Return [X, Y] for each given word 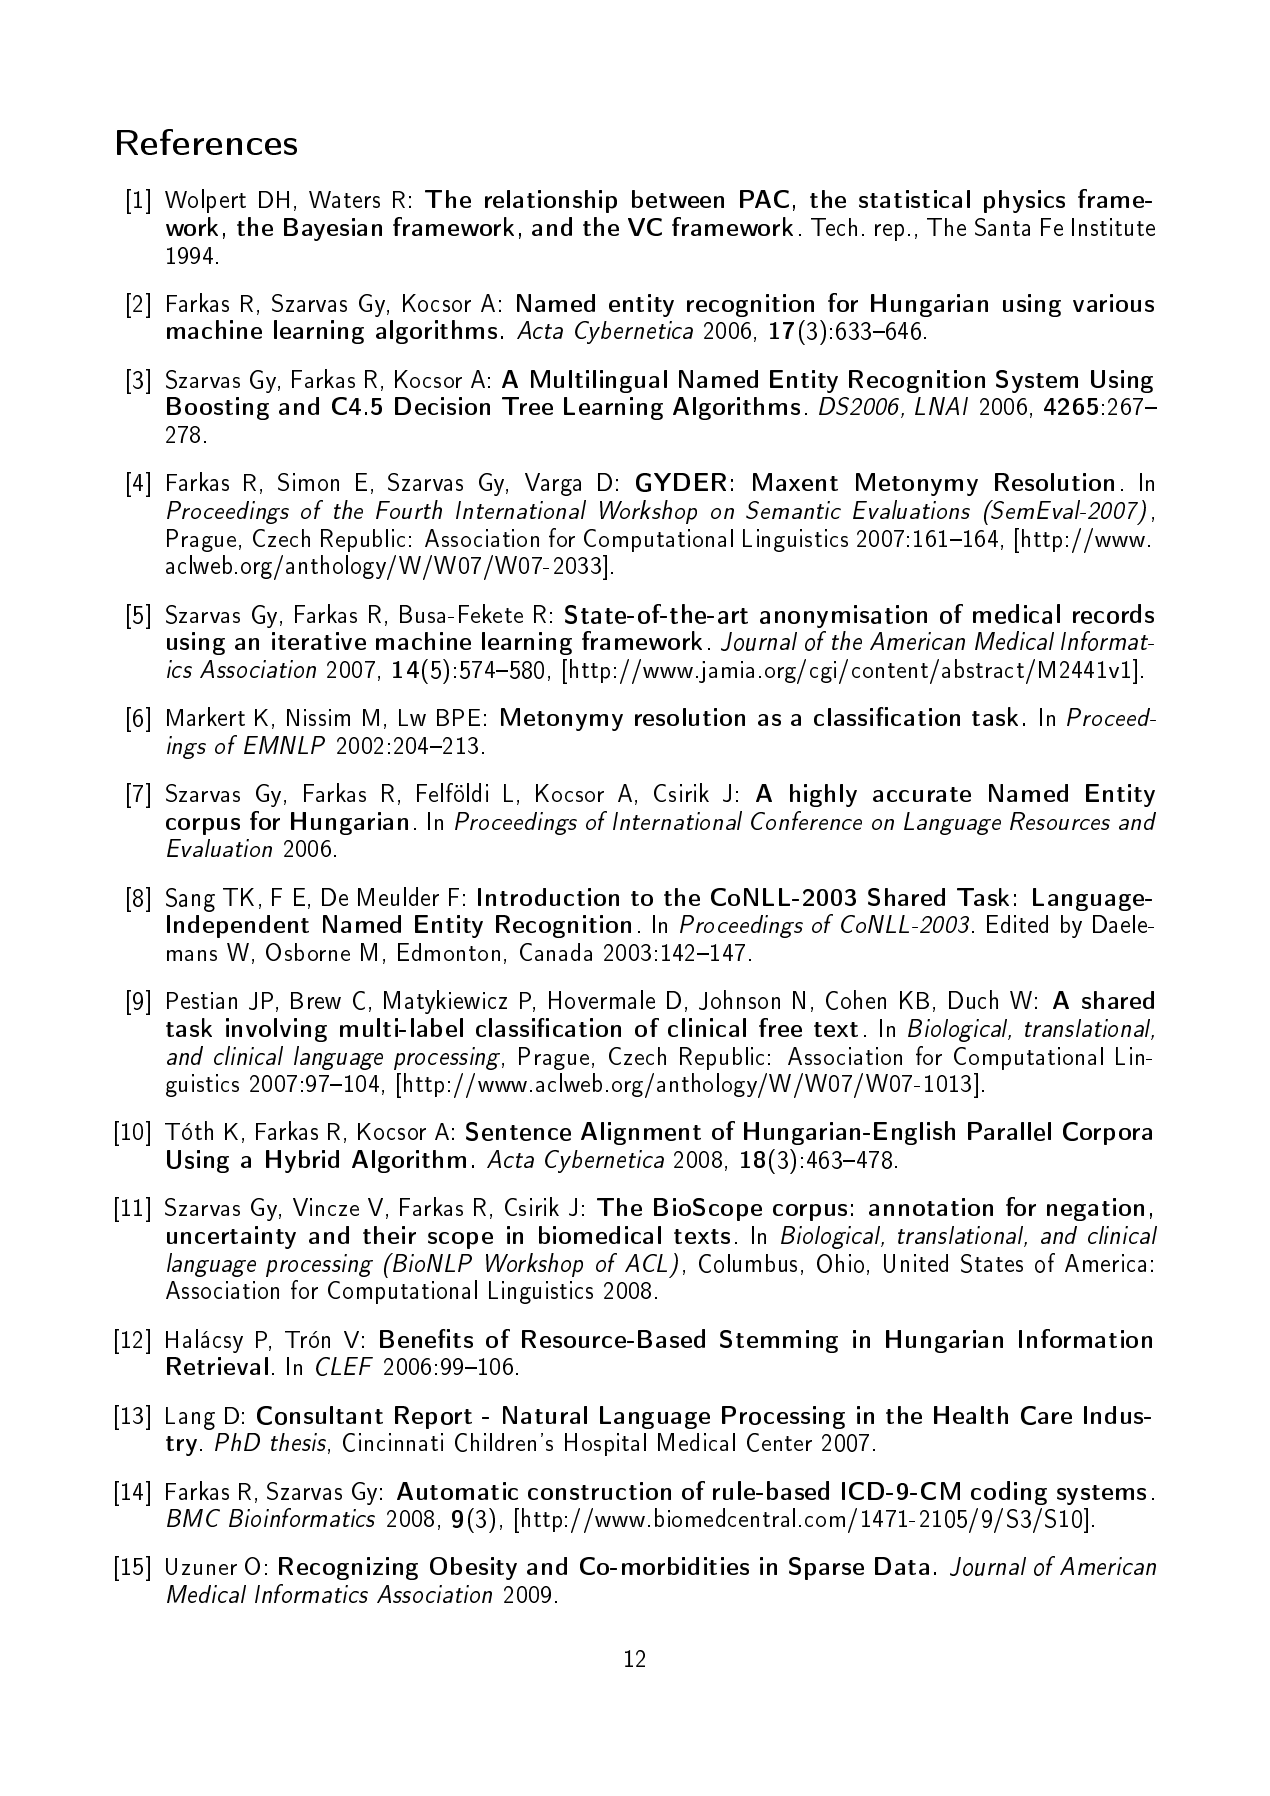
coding [1009, 1493]
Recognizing [348, 1568]
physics [1024, 201]
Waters [344, 199]
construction [599, 1491]
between [678, 199]
